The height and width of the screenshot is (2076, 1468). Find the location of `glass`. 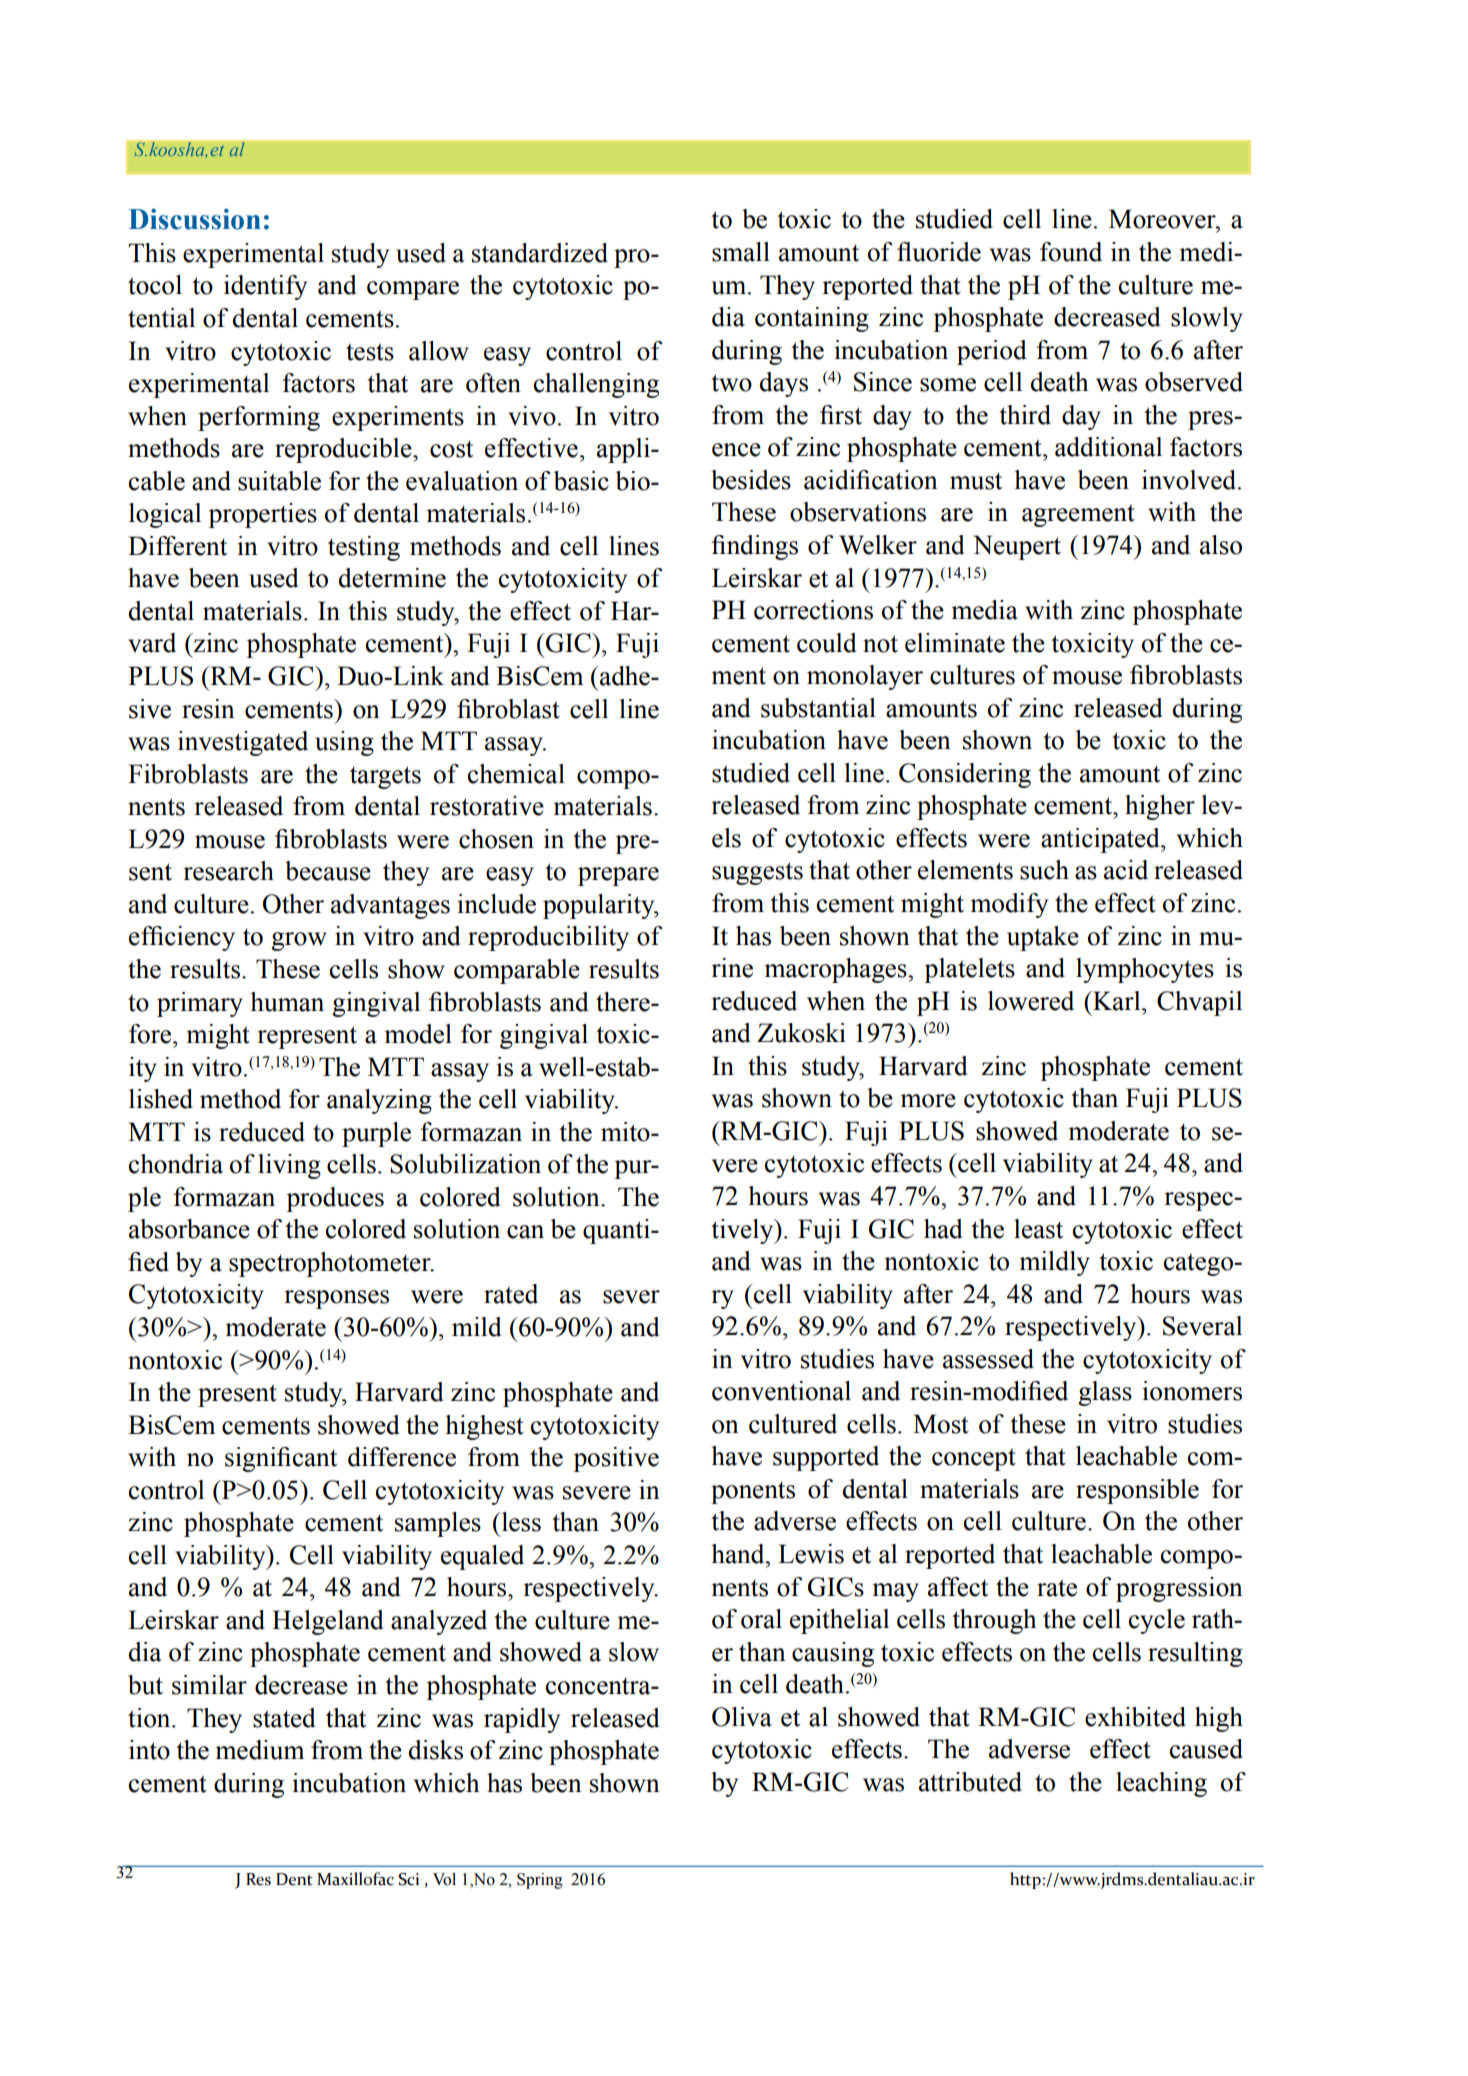

glass is located at coordinates (1105, 1393).
